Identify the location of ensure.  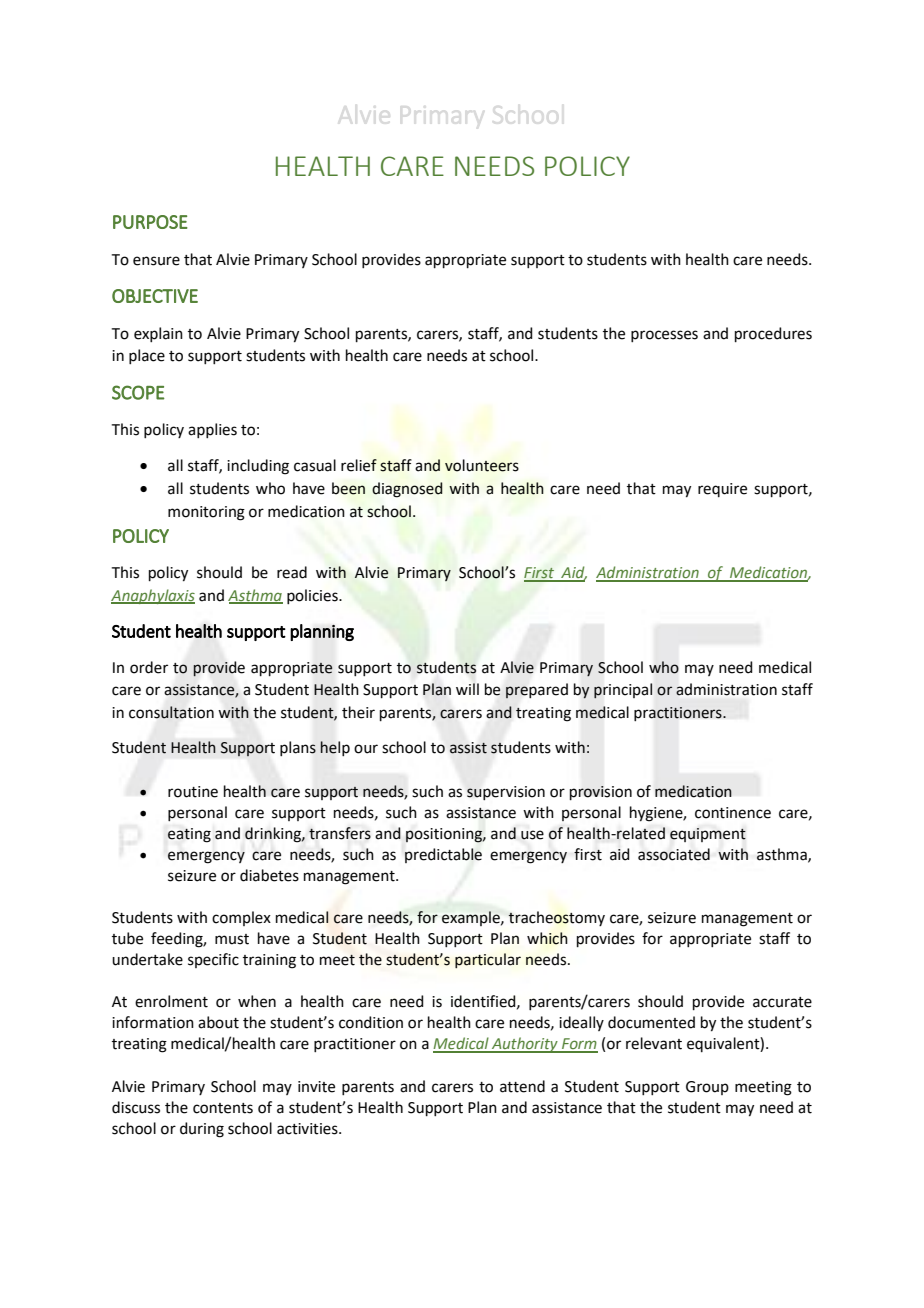
(156, 261).
